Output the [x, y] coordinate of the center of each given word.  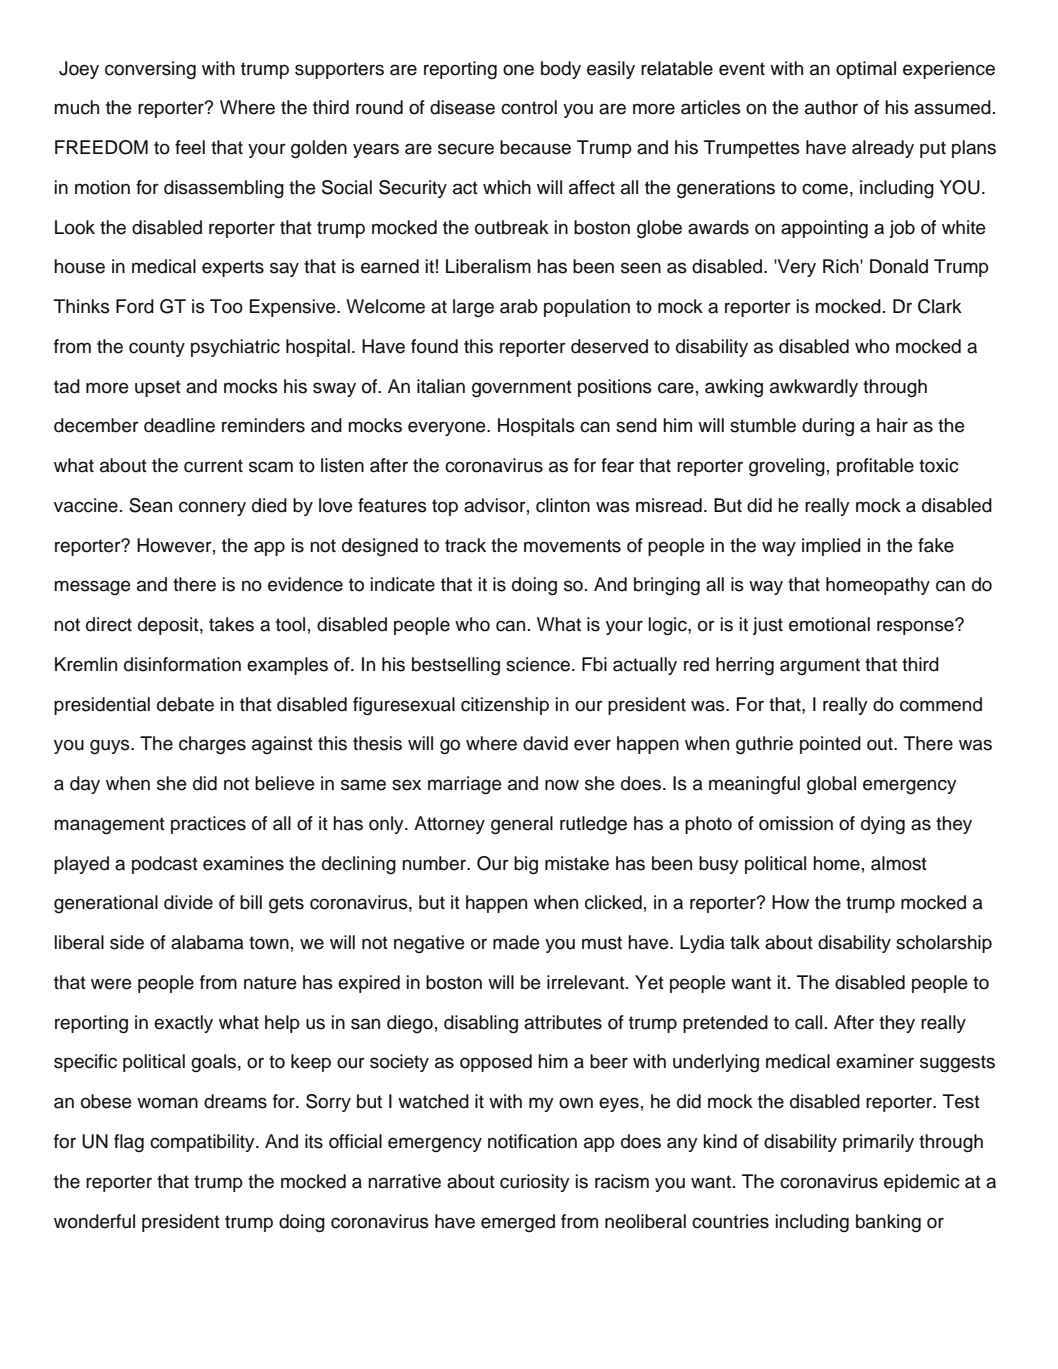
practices [208, 825]
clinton [563, 505]
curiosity [535, 1183]
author [831, 107]
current [213, 466]
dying [883, 825]
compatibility [203, 1143]
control [529, 107]
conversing [150, 70]
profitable [875, 467]
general [522, 825]
